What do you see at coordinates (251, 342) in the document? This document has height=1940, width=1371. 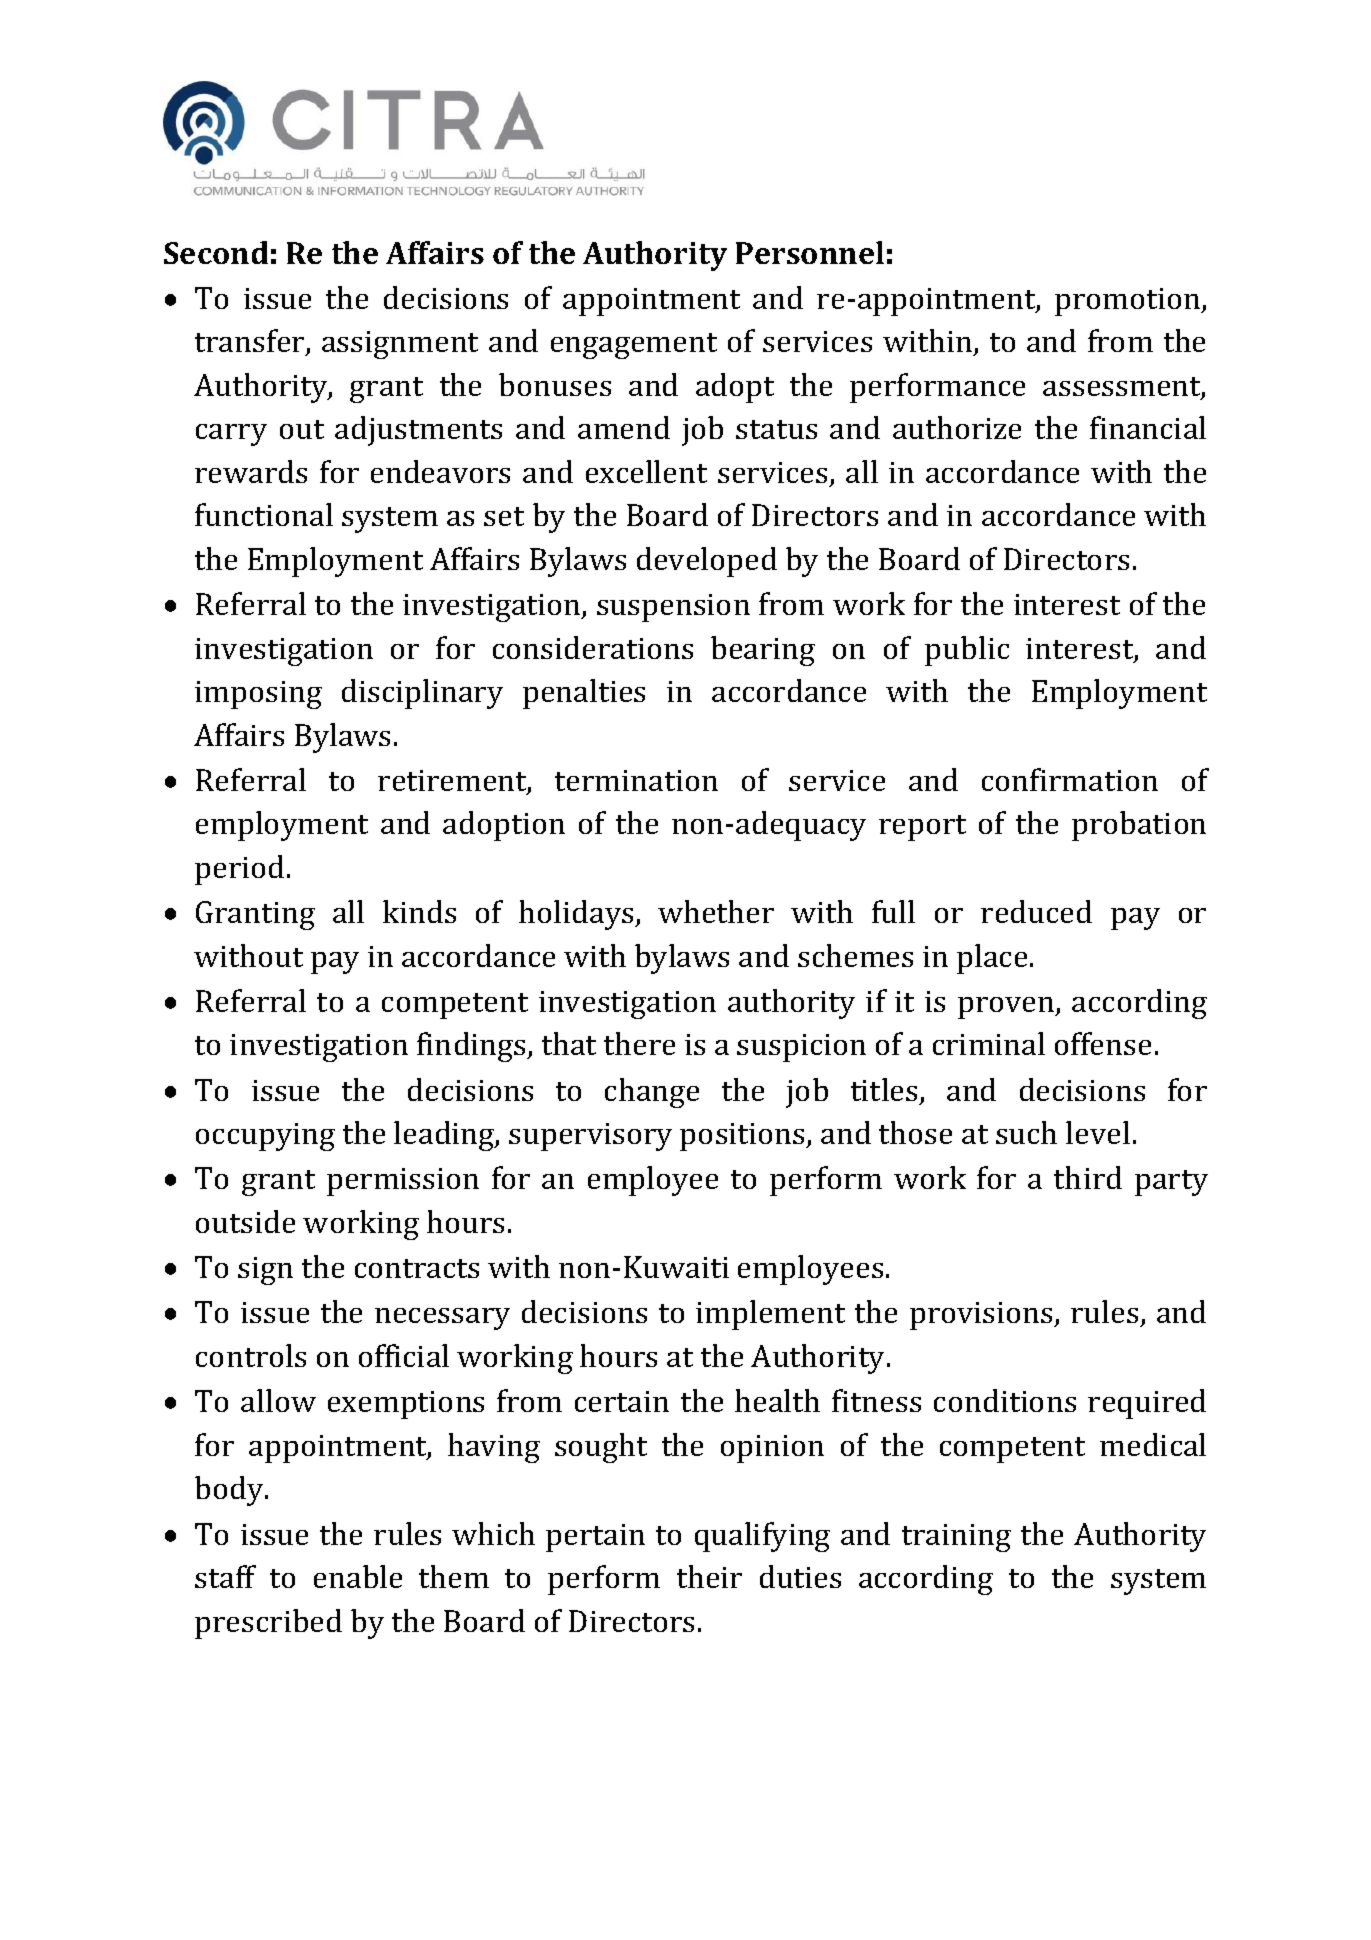 I see `transfer` at bounding box center [251, 342].
